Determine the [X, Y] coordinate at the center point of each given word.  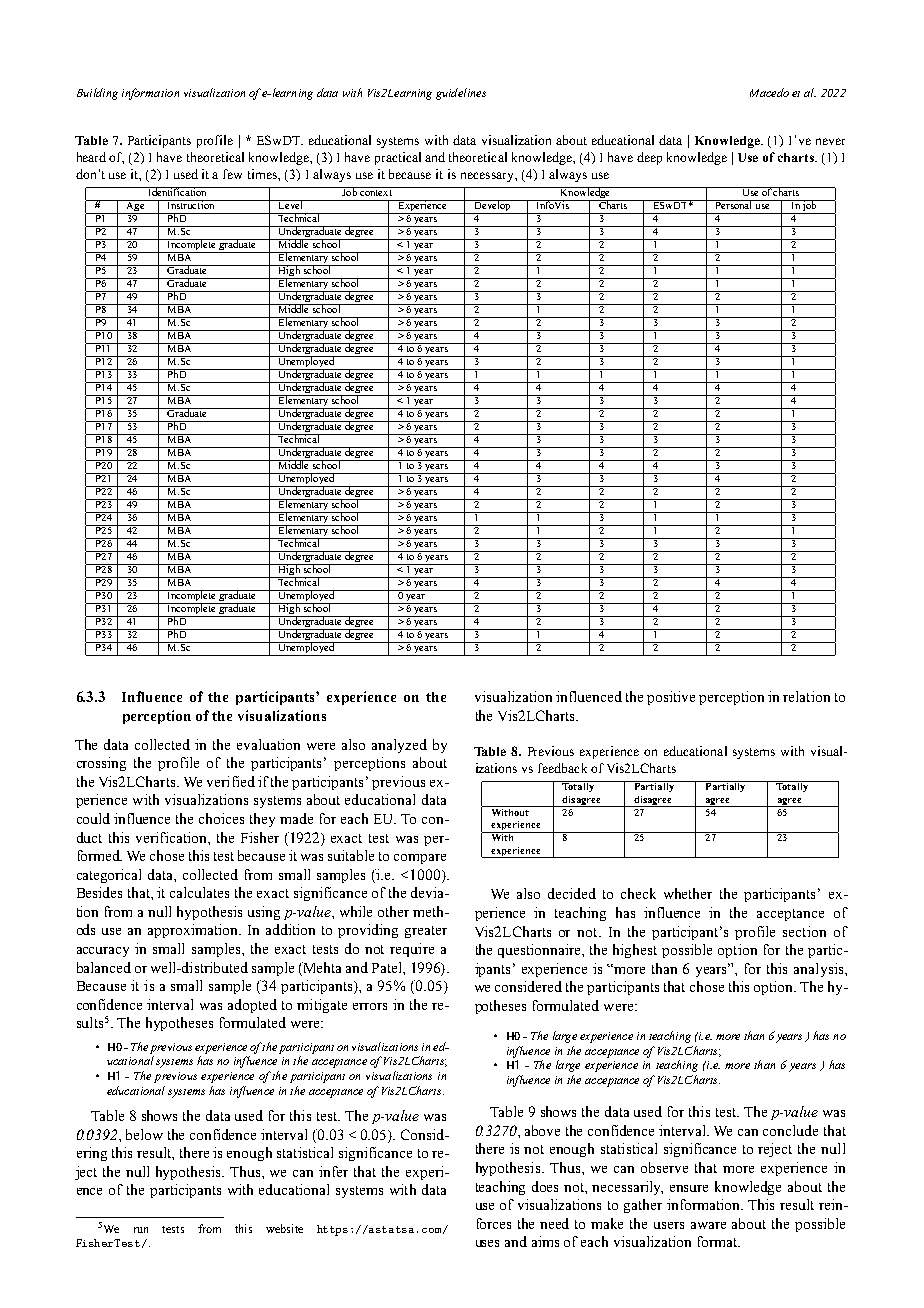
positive [671, 698]
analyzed [399, 746]
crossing [101, 764]
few [232, 174]
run [141, 1230]
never [830, 141]
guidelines [461, 94]
